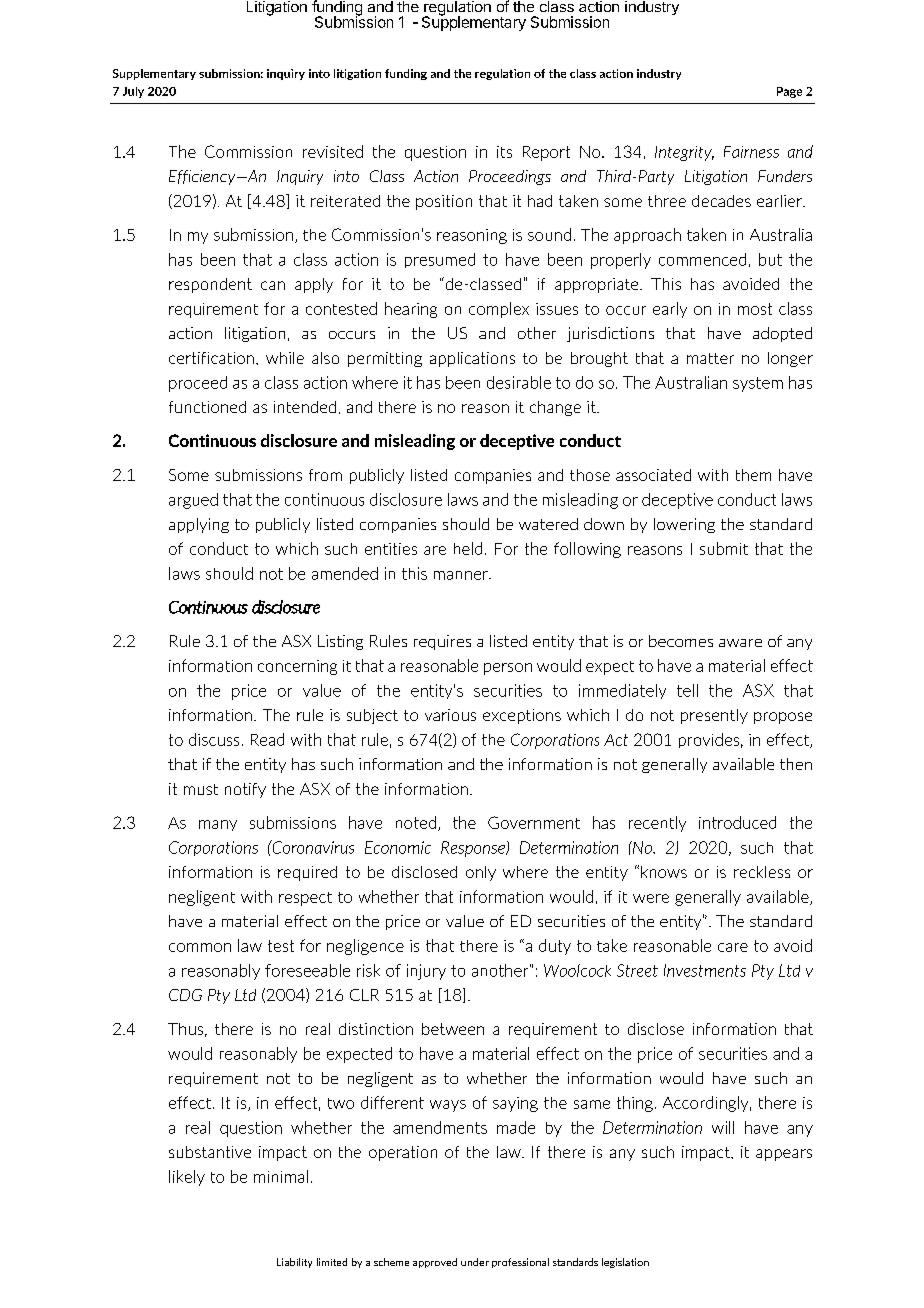  I want to click on its, so click(504, 152).
